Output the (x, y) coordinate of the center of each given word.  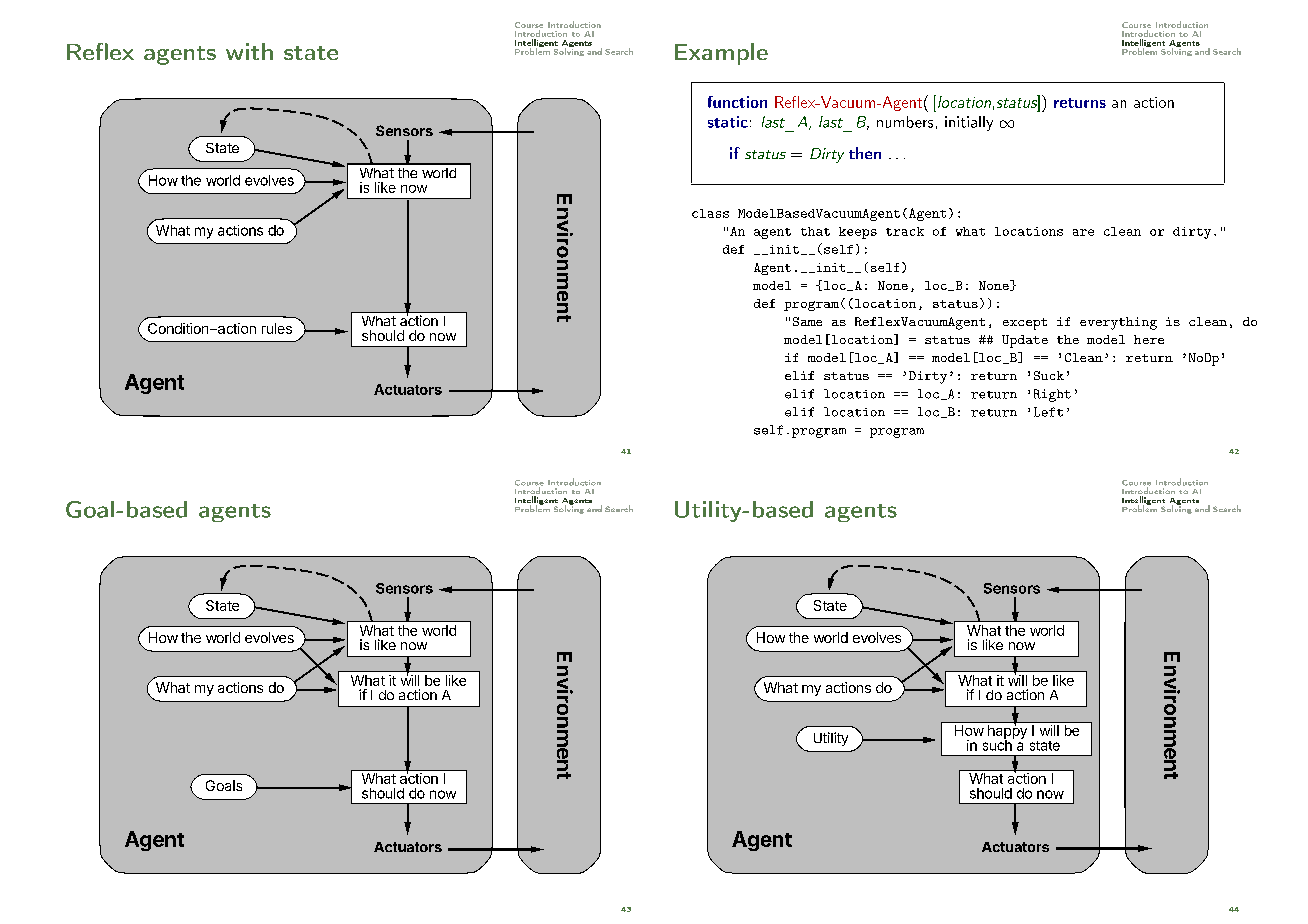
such (998, 744)
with (249, 51)
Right (1052, 395)
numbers (905, 122)
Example (721, 54)
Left (1048, 412)
